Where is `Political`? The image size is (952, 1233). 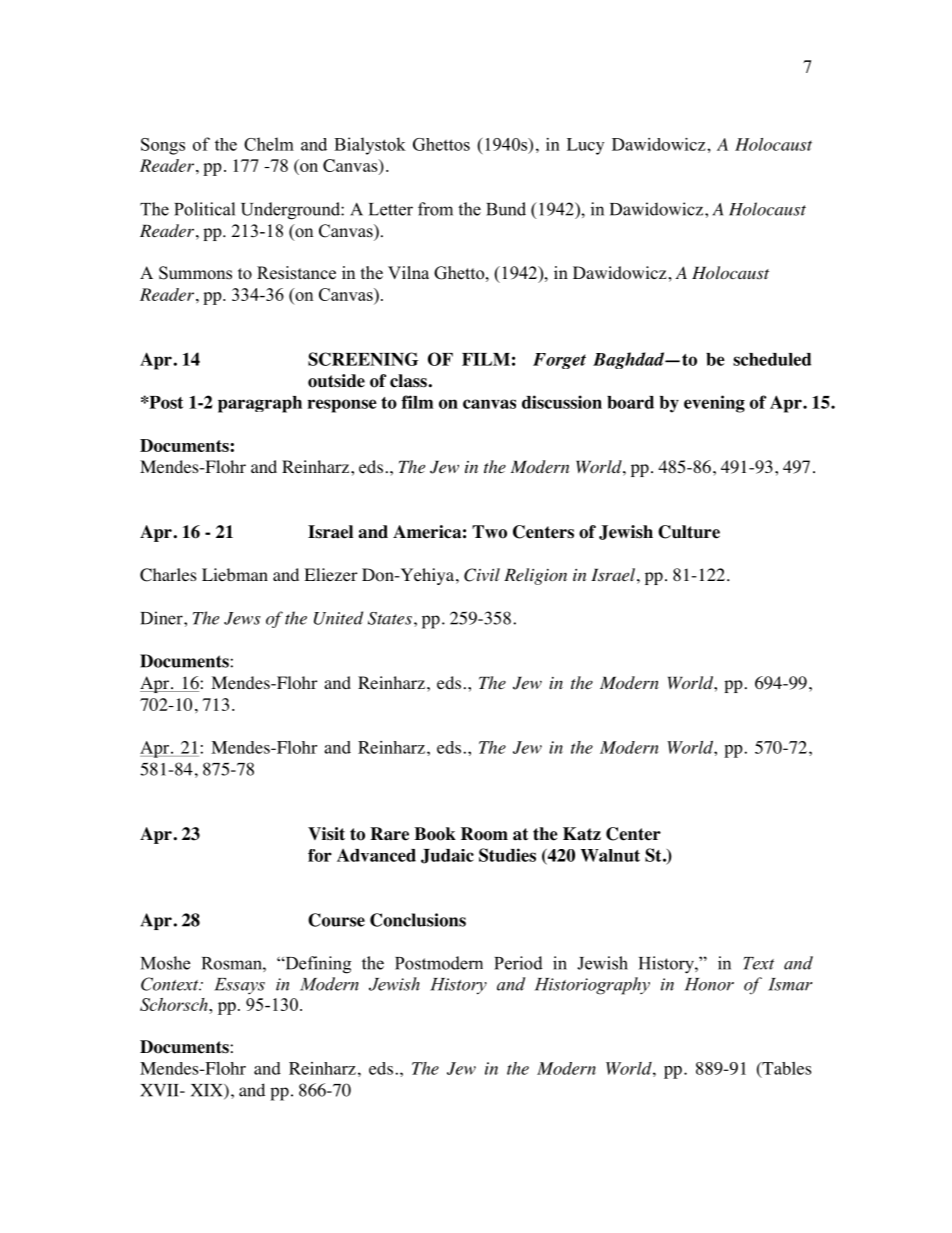
Political is located at coordinates (204, 209).
